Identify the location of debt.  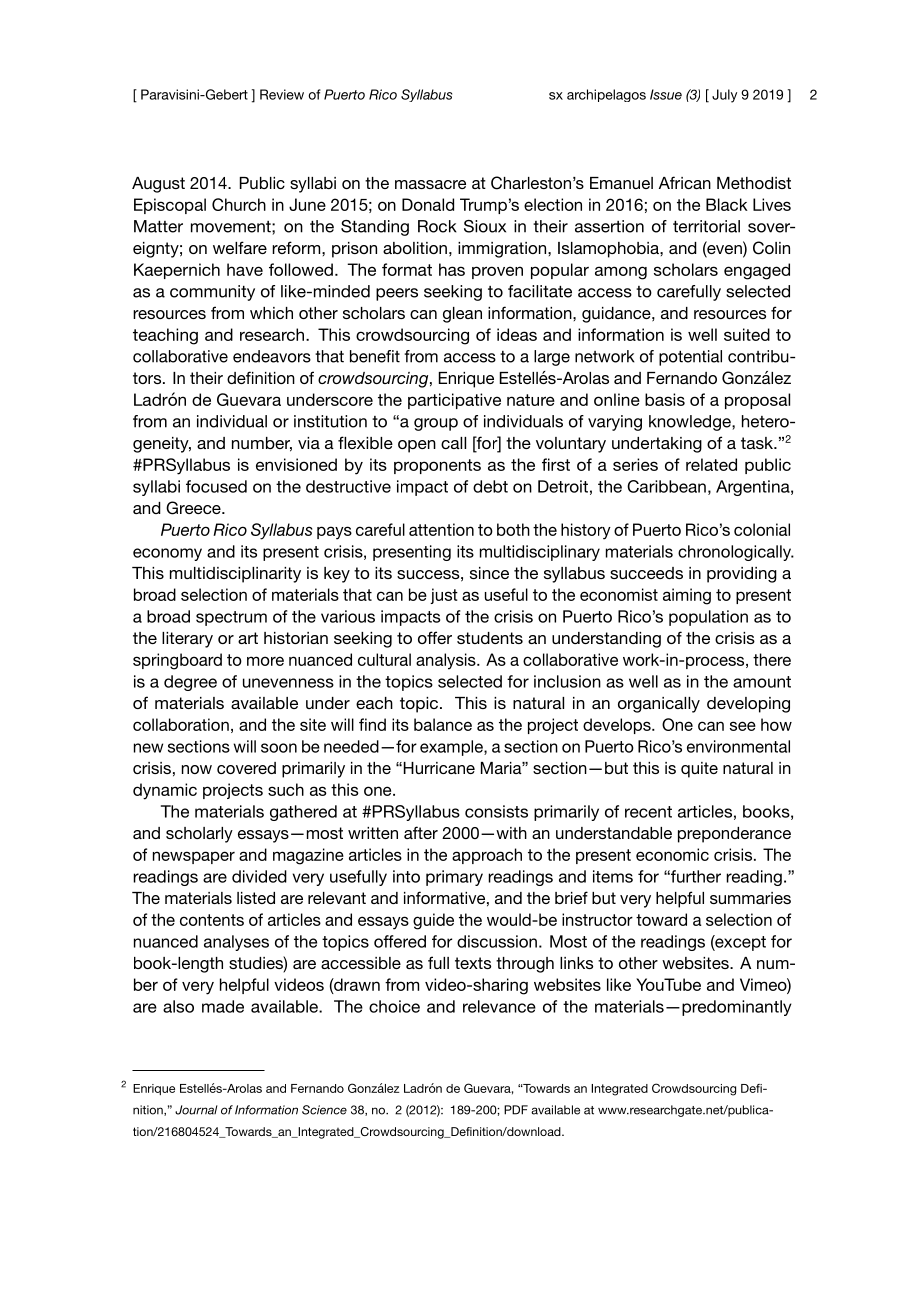
(490, 486).
